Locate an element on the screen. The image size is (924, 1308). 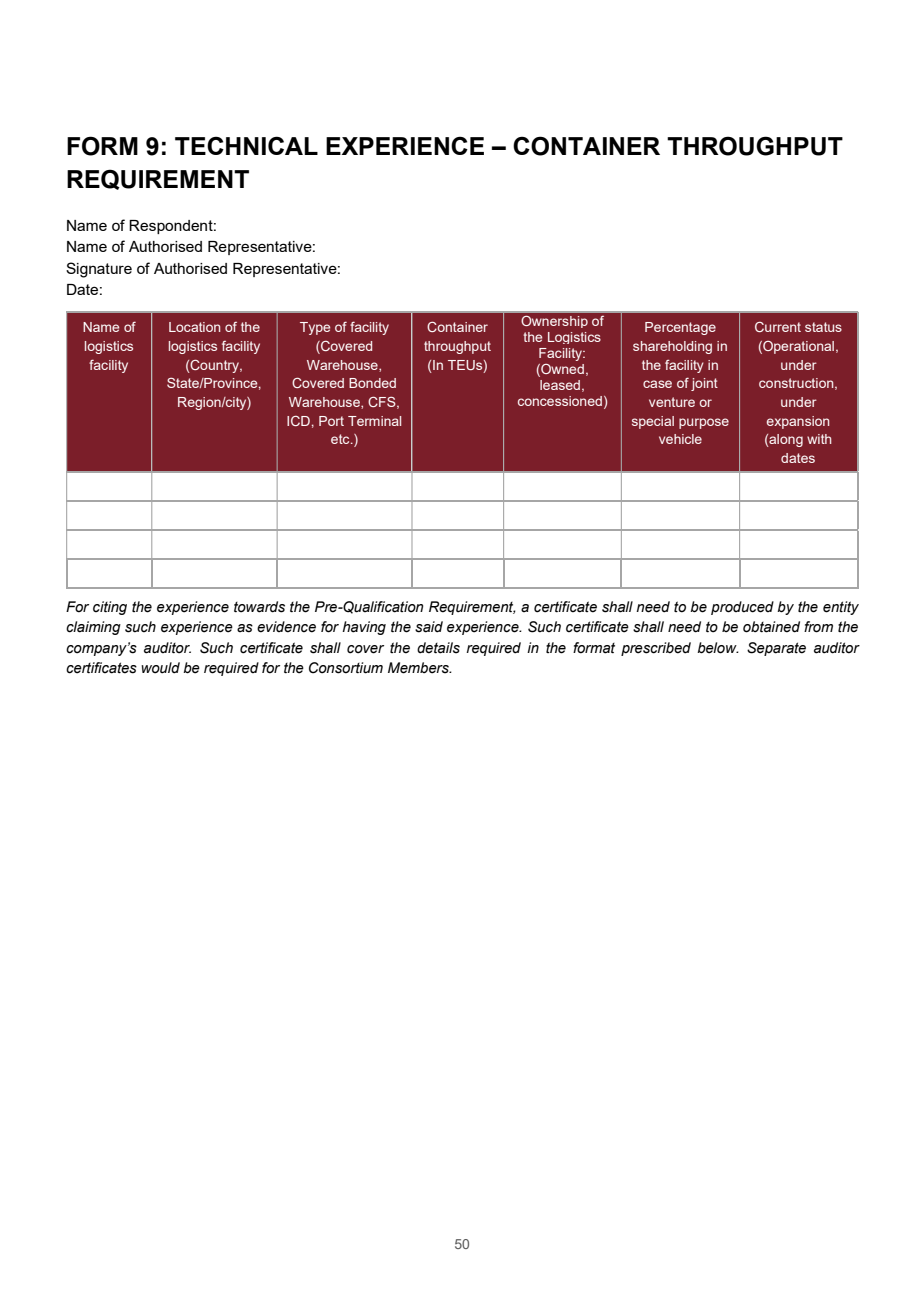
ICD is located at coordinates (298, 421).
